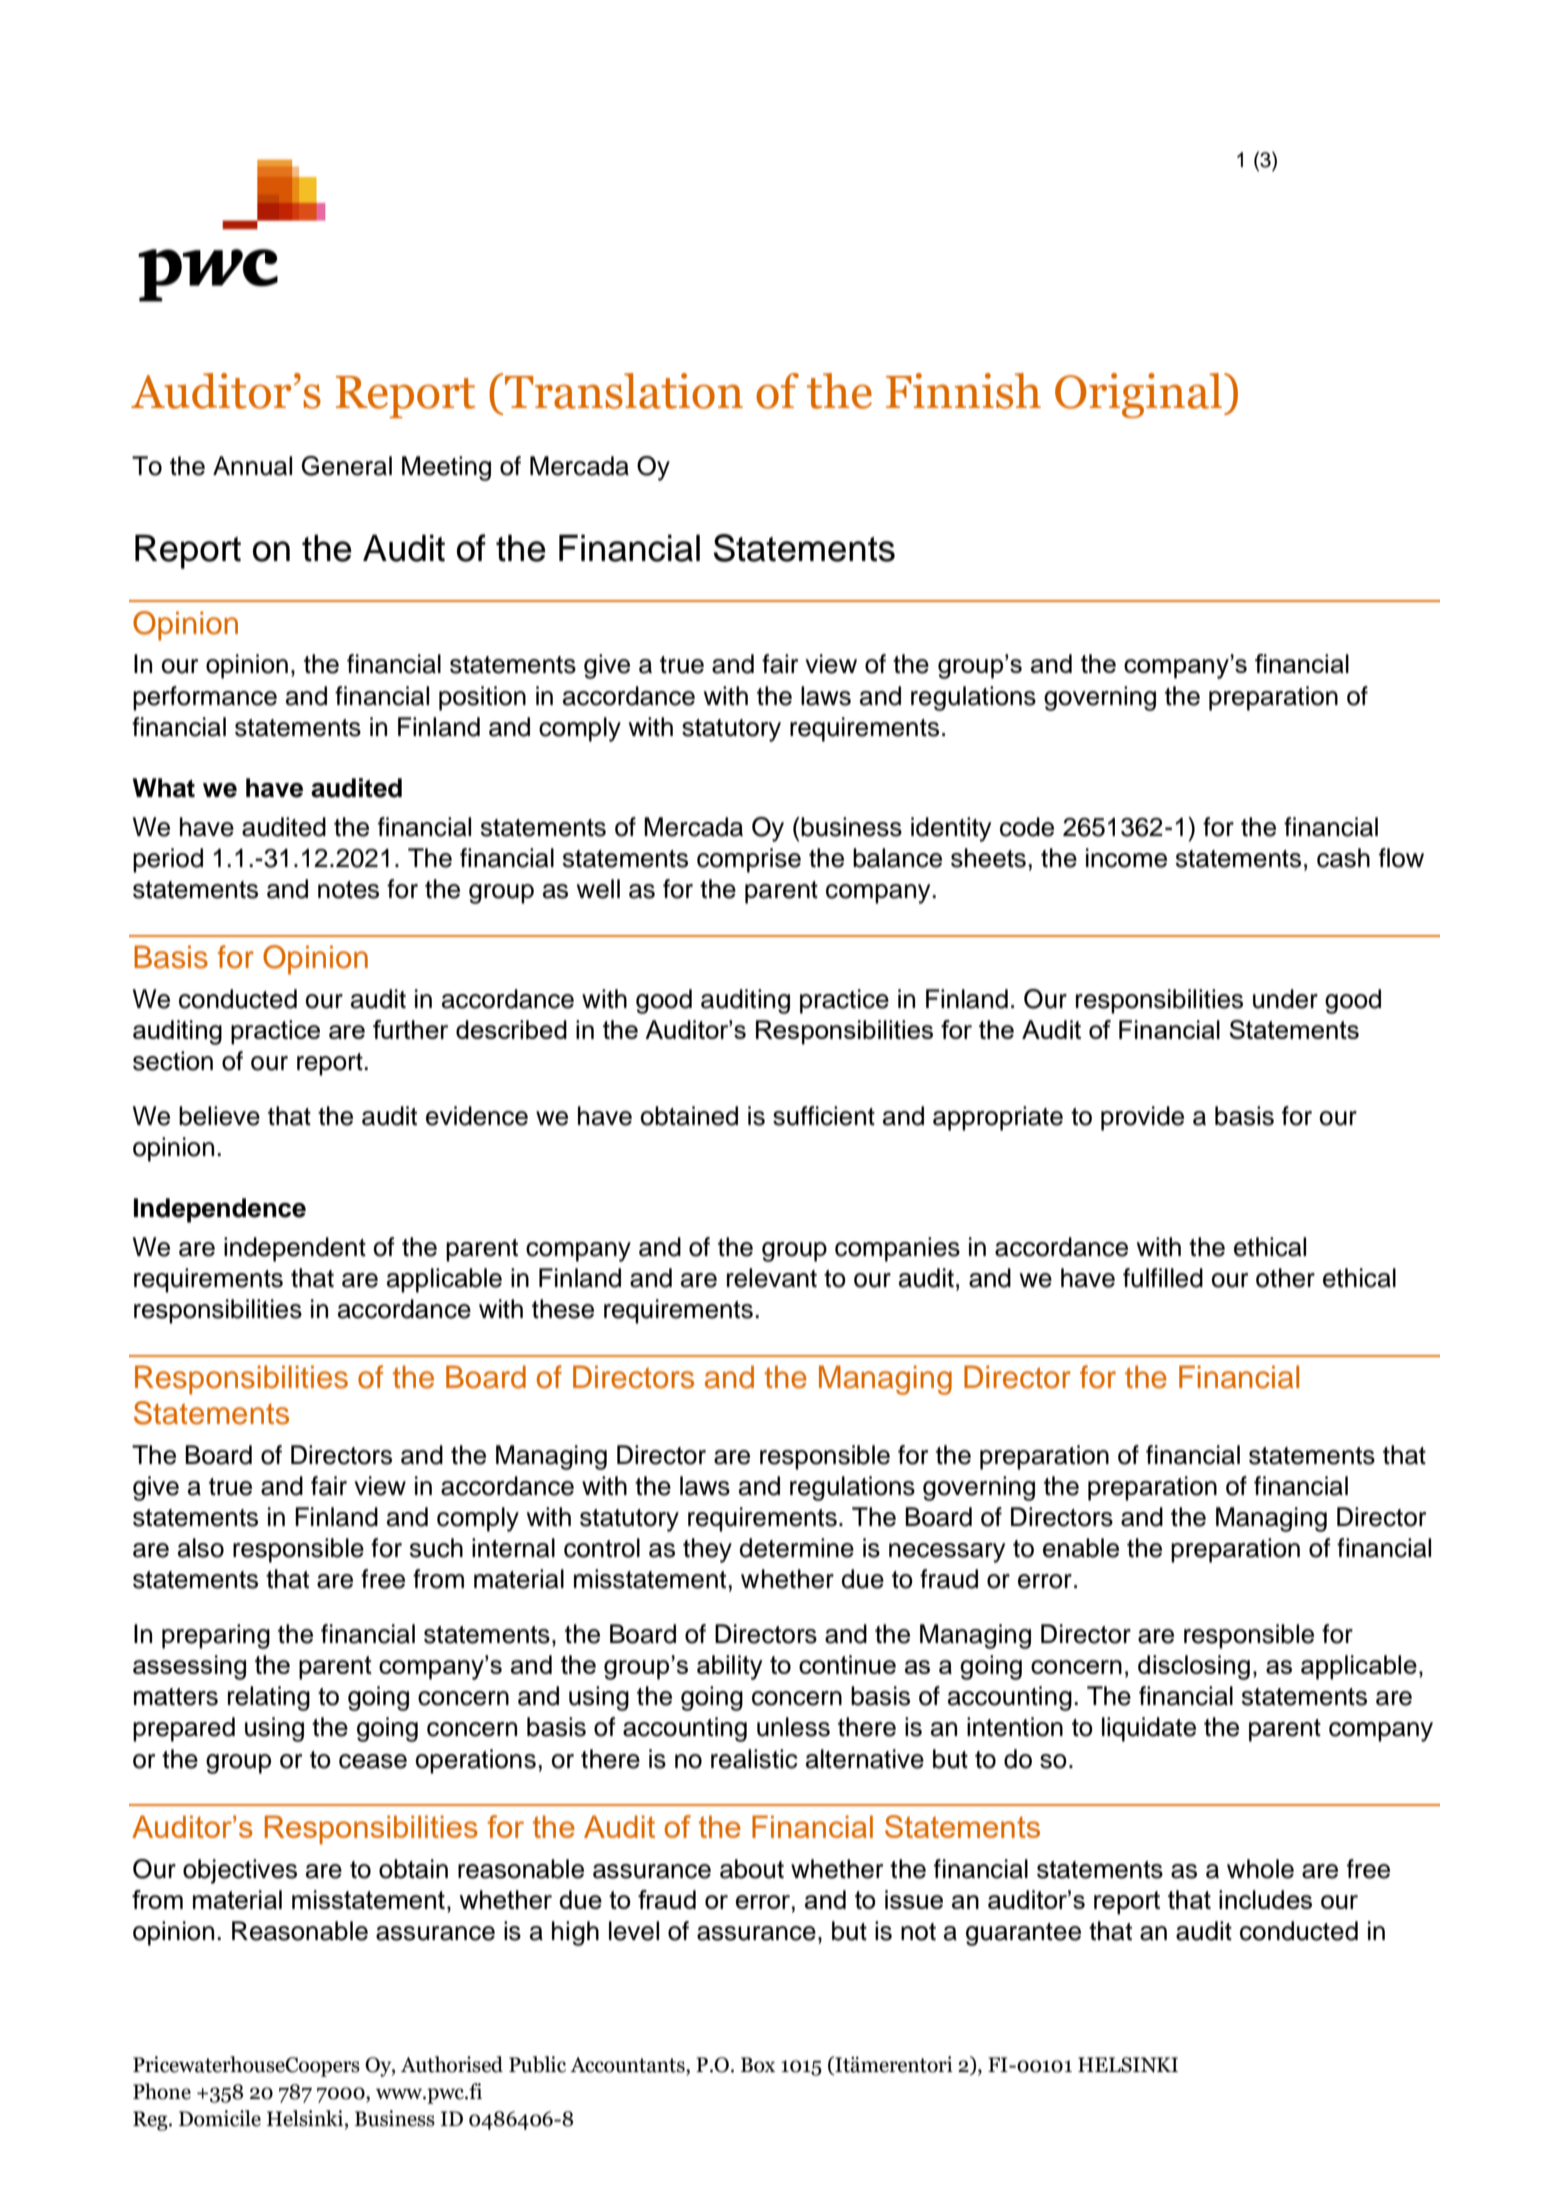 The height and width of the document is (2186, 1546). What do you see at coordinates (1138, 395) in the document?
I see `Original` at bounding box center [1138, 395].
